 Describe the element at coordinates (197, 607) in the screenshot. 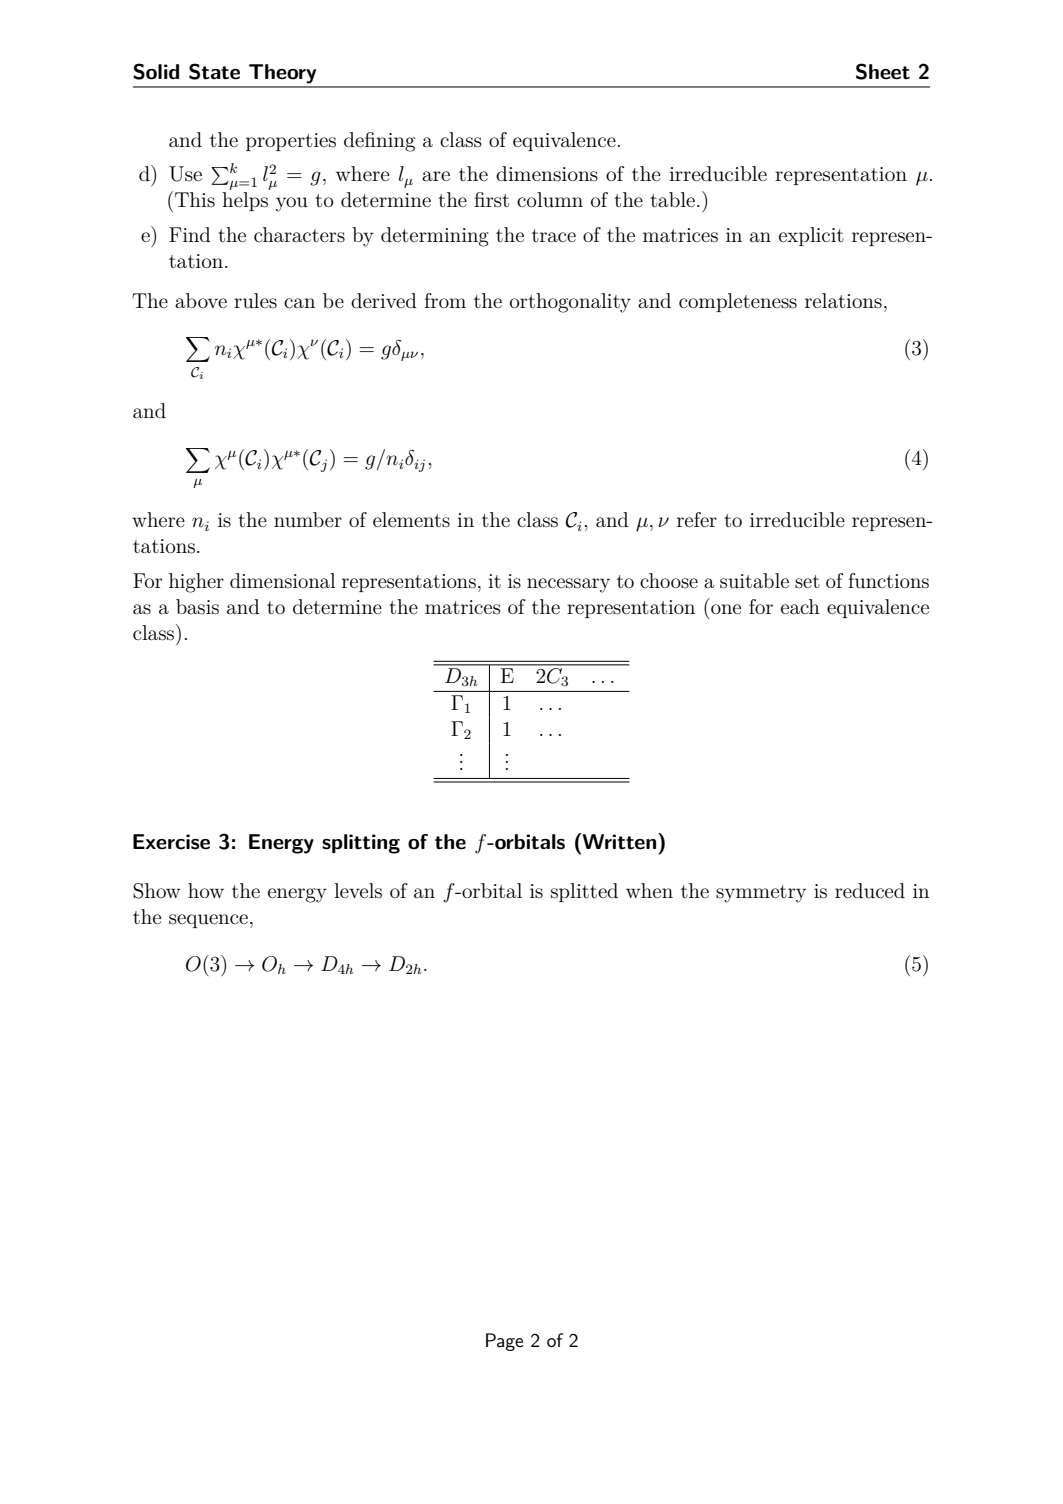

I see `basis` at that location.
